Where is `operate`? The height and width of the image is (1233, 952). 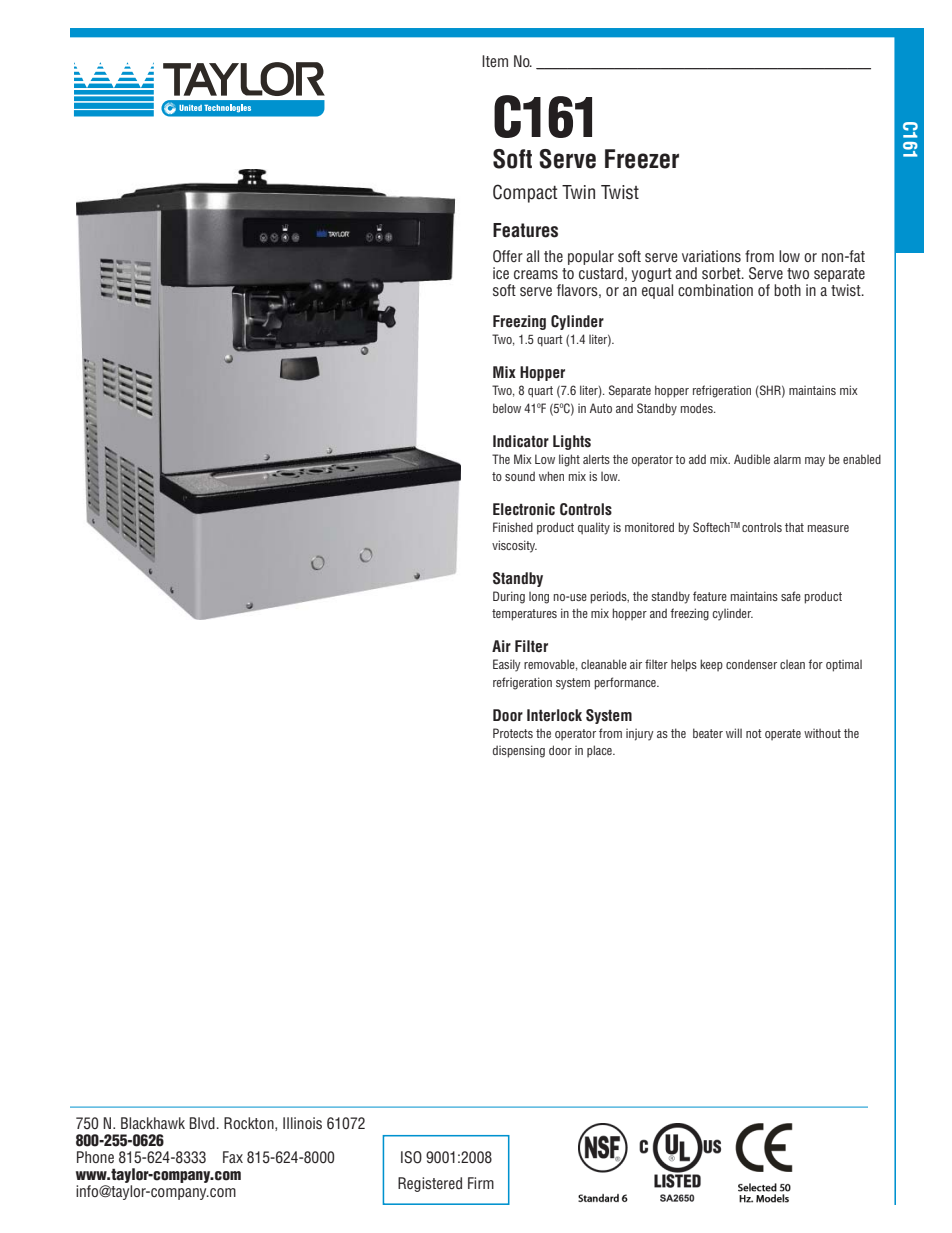 operate is located at coordinates (783, 734).
